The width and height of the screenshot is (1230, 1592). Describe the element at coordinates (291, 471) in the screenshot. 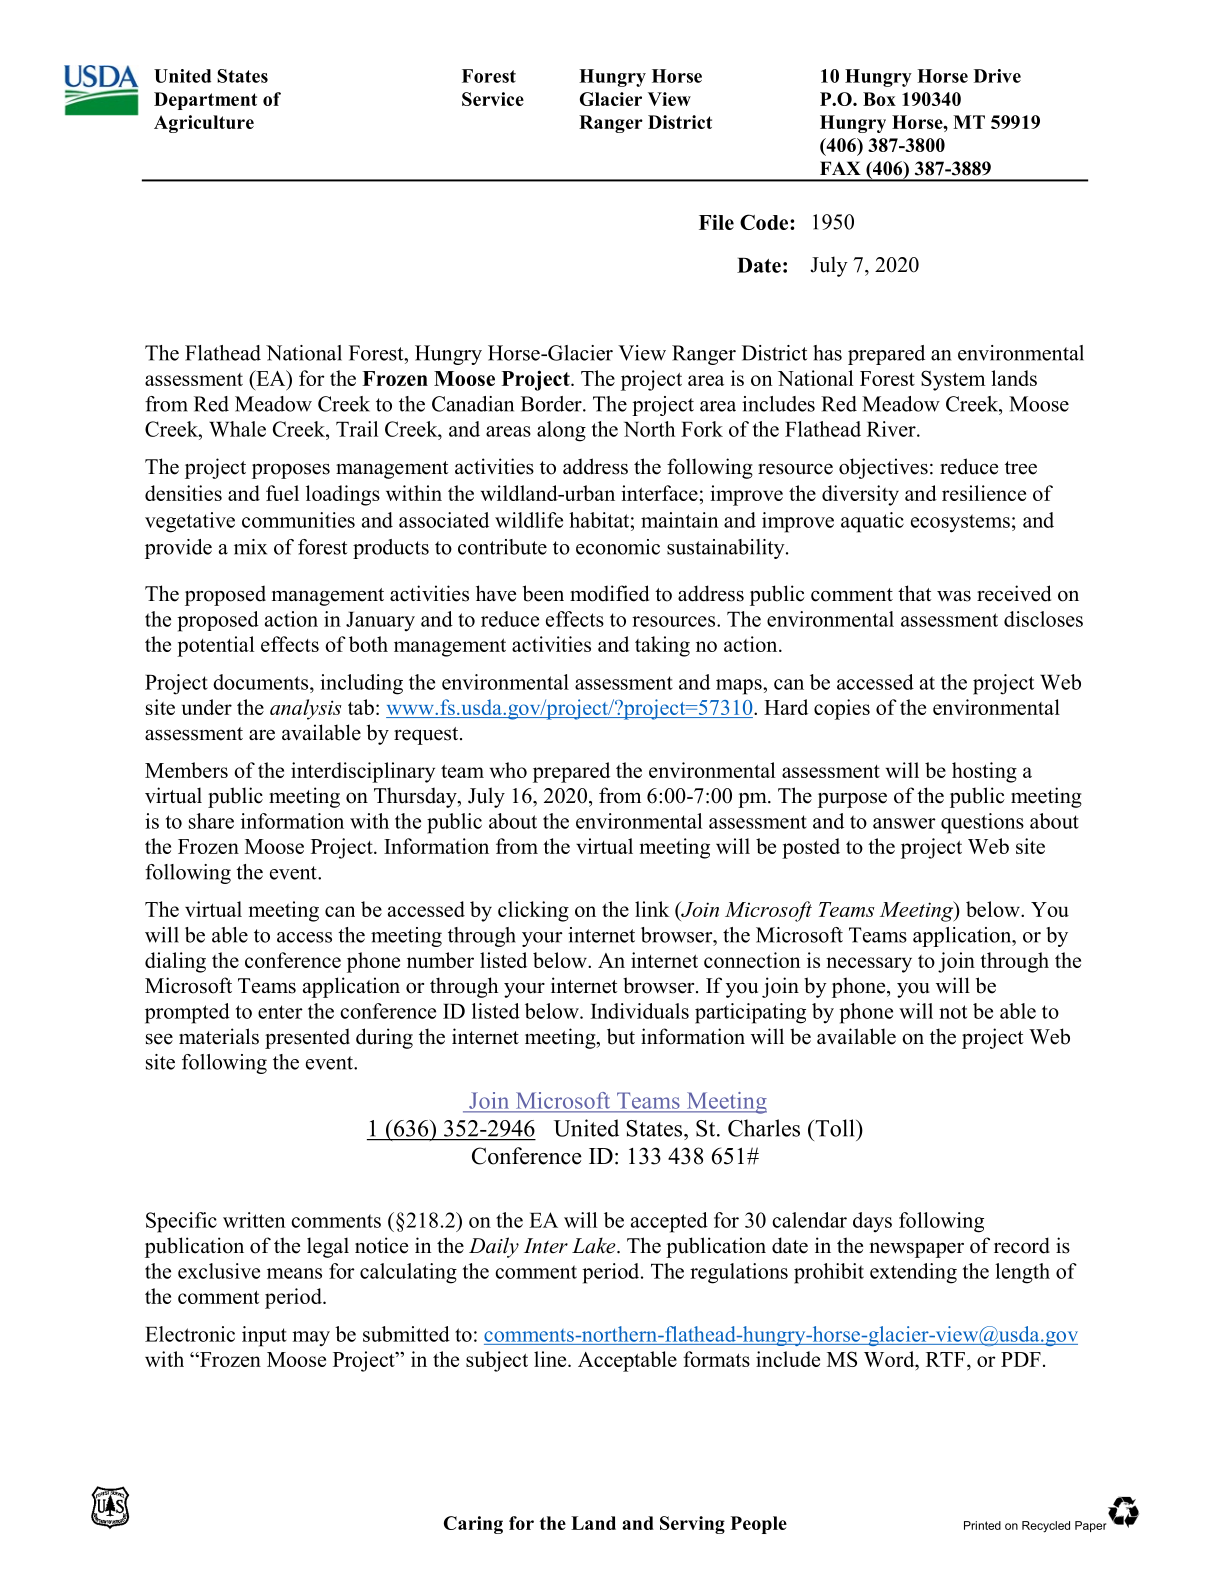

I see `proposes` at that location.
